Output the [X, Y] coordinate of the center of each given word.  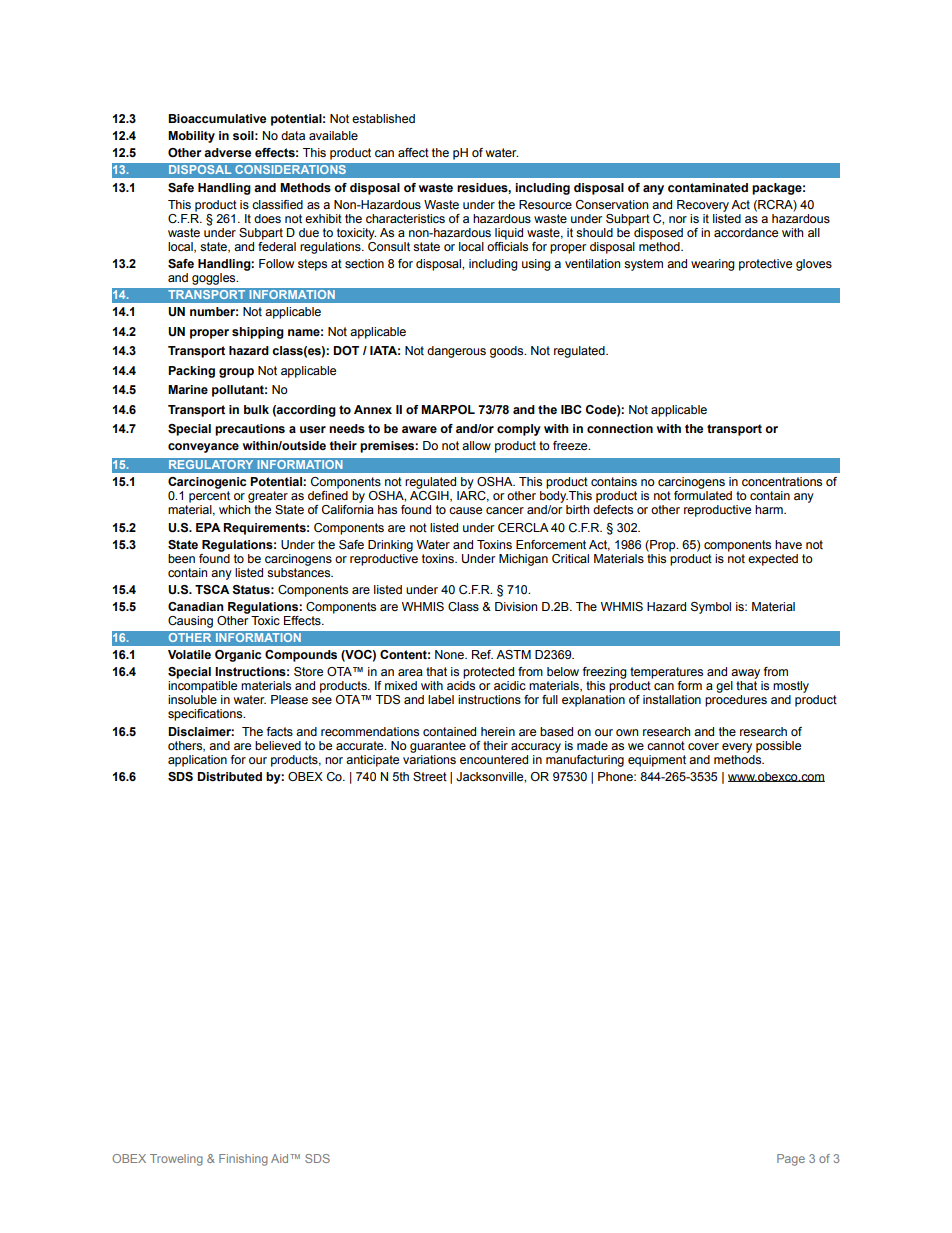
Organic [238, 656]
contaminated [708, 187]
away [745, 674]
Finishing [243, 1160]
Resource [545, 204]
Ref [482, 654]
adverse [227, 152]
